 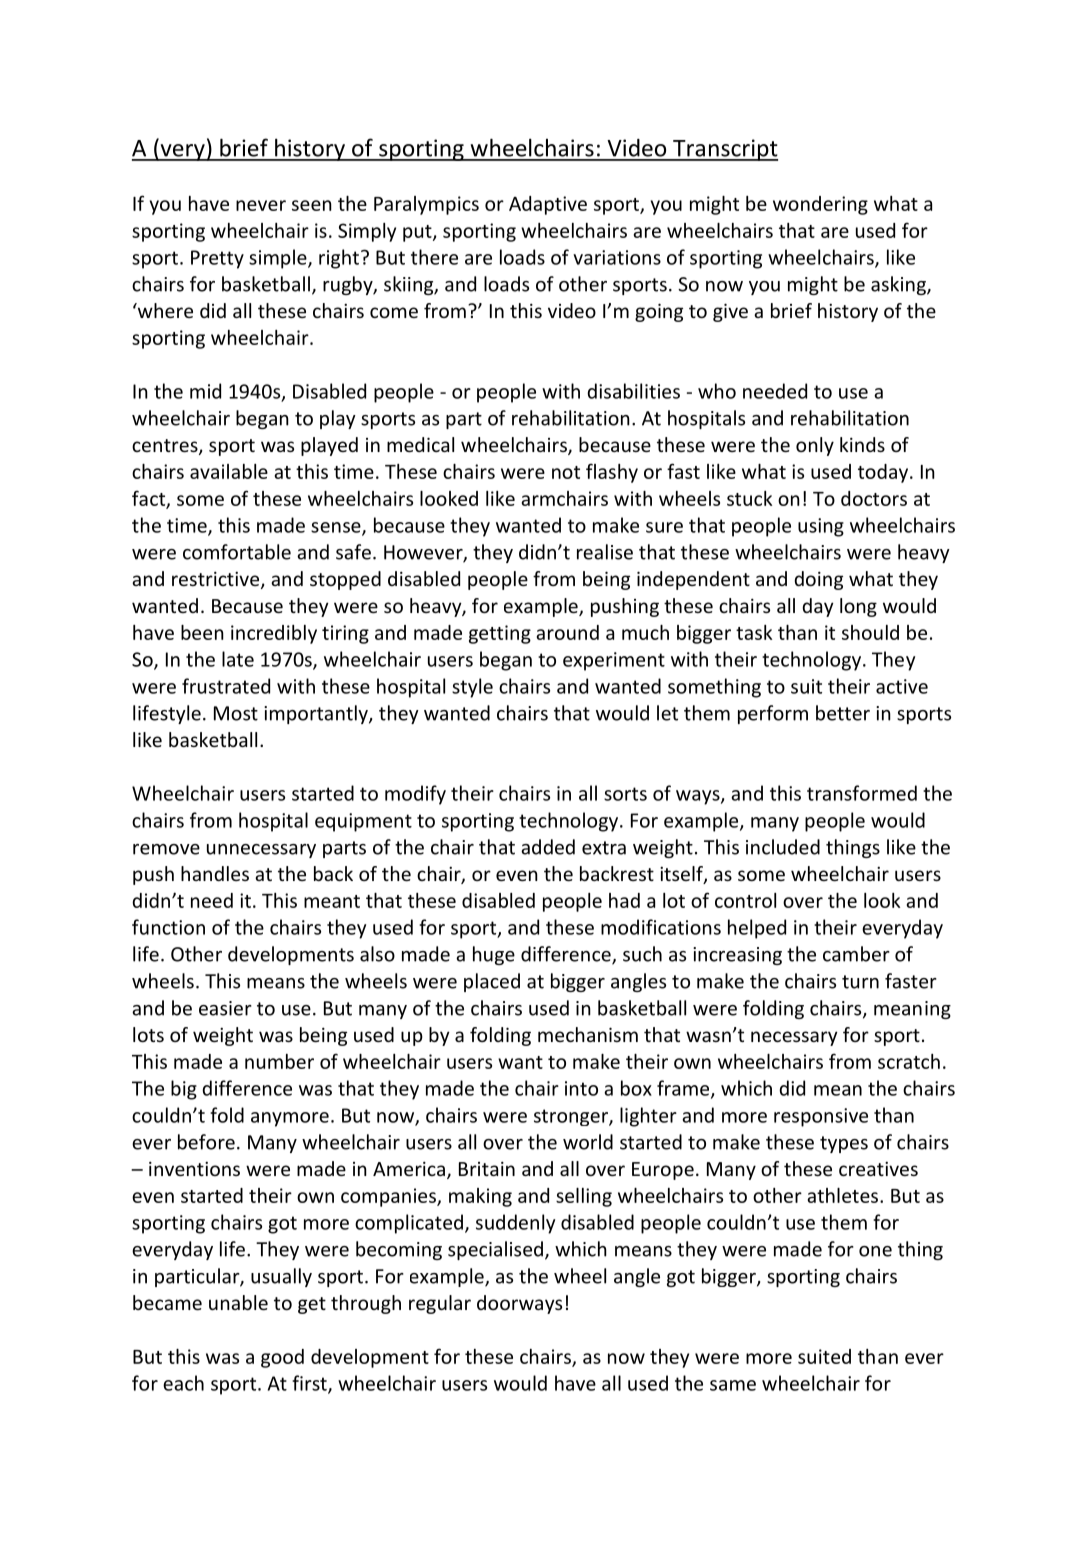 What do you see at coordinates (862, 793) in the screenshot?
I see `transformed` at bounding box center [862, 793].
